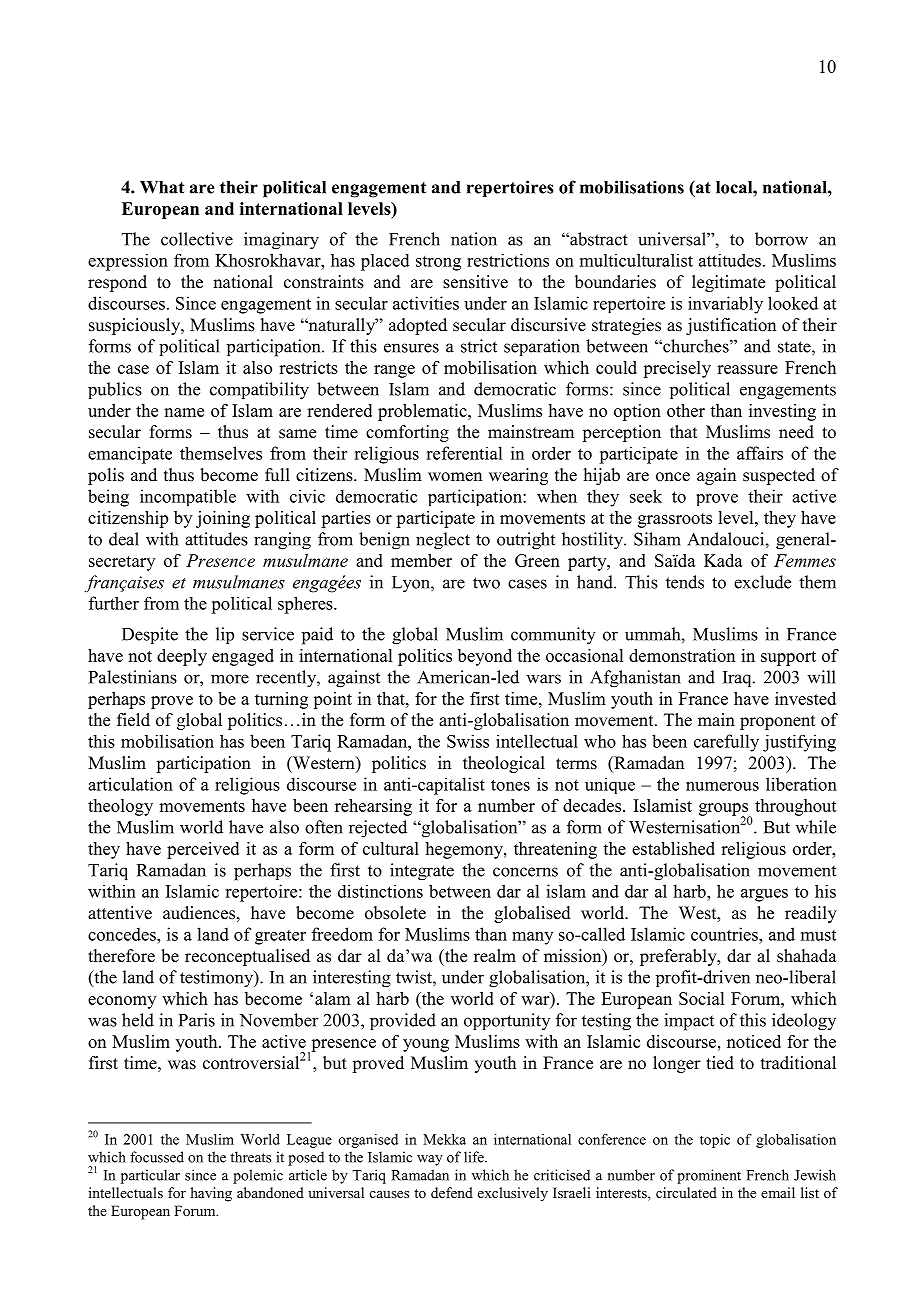 The image size is (924, 1308). Describe the element at coordinates (230, 679) in the document. I see `more` at that location.
